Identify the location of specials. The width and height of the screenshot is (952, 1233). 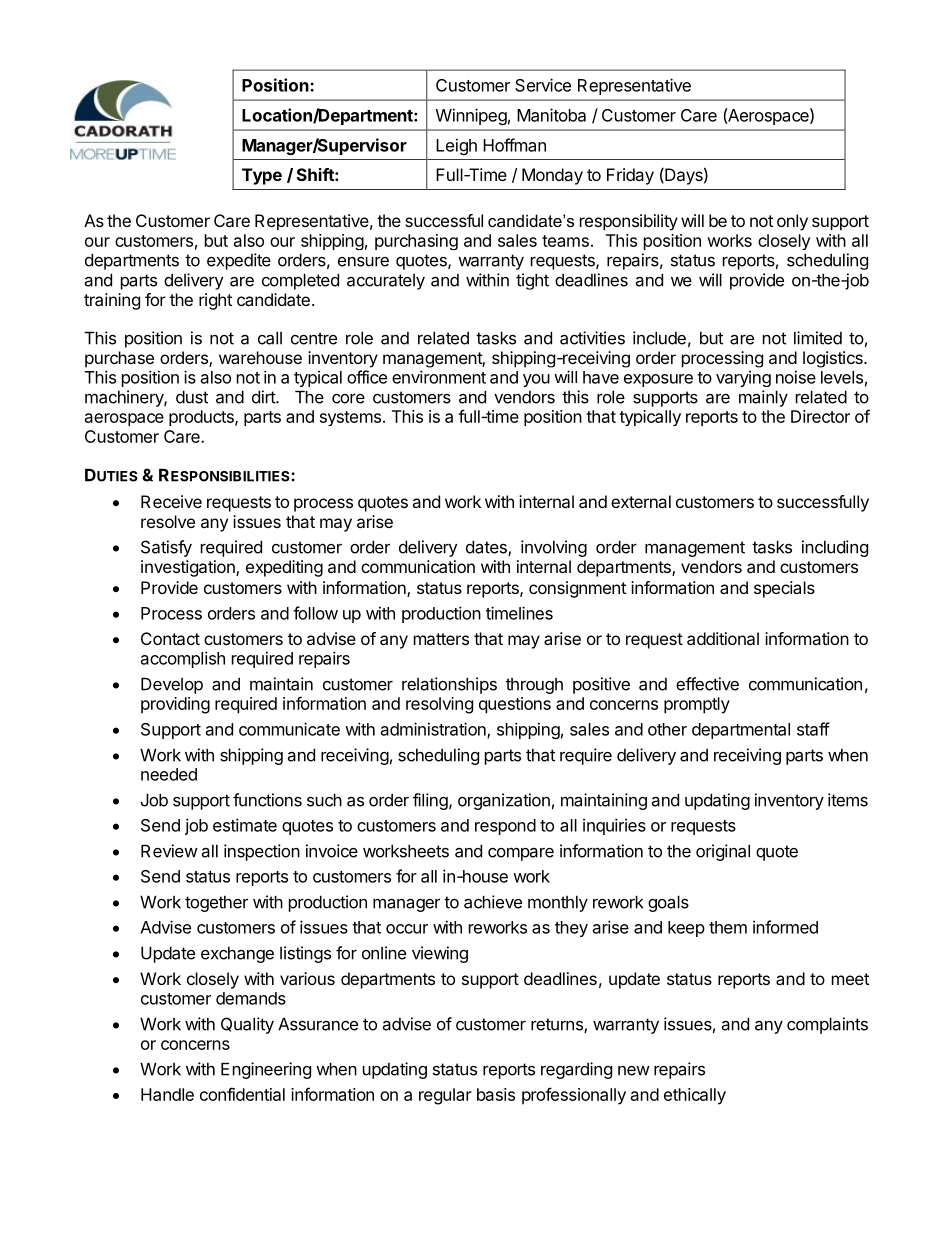
(784, 589).
